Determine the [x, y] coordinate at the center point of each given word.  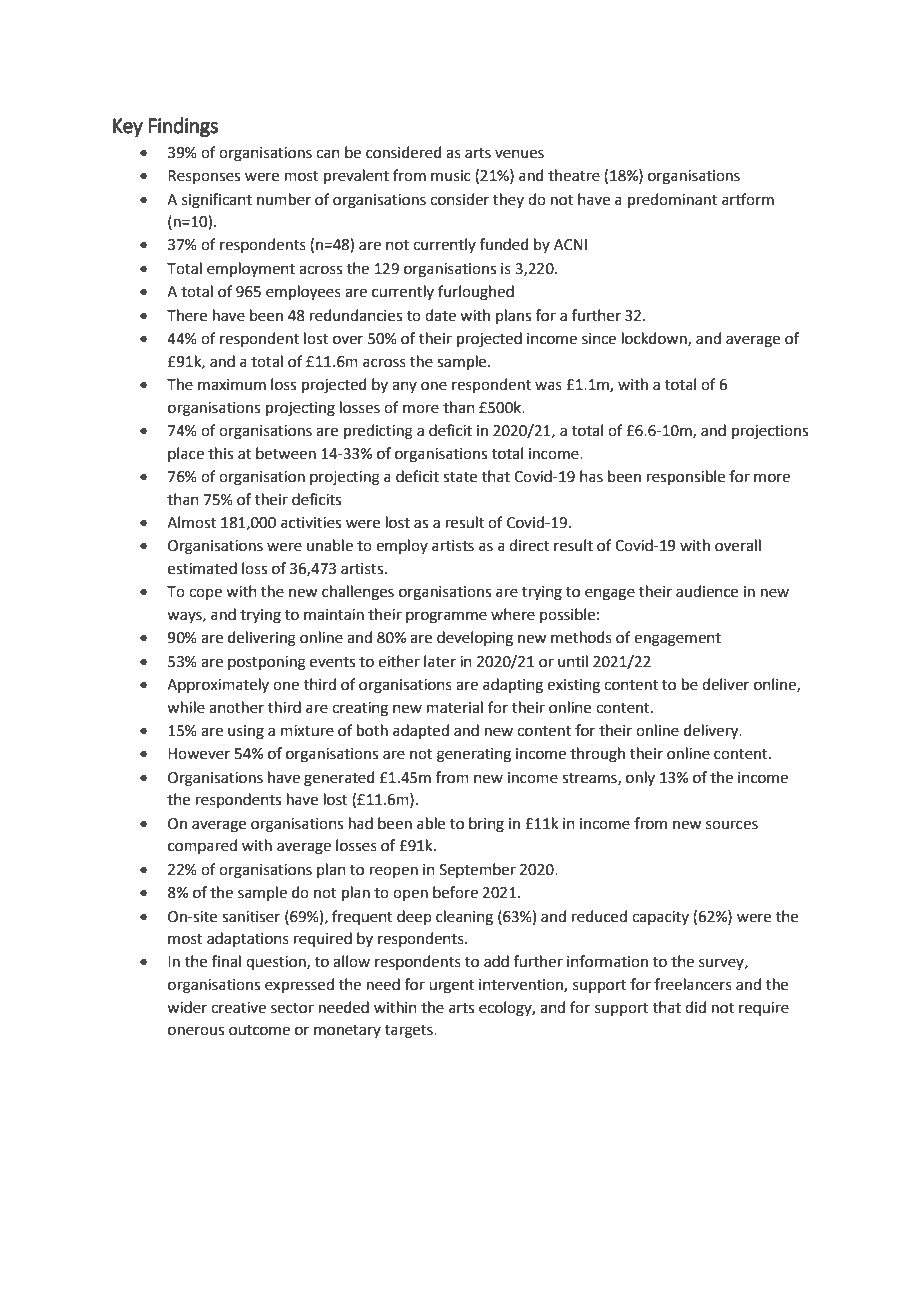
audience [707, 591]
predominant [672, 200]
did [695, 1007]
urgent [451, 987]
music [451, 176]
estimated [202, 568]
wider [187, 1007]
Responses [204, 177]
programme [446, 617]
